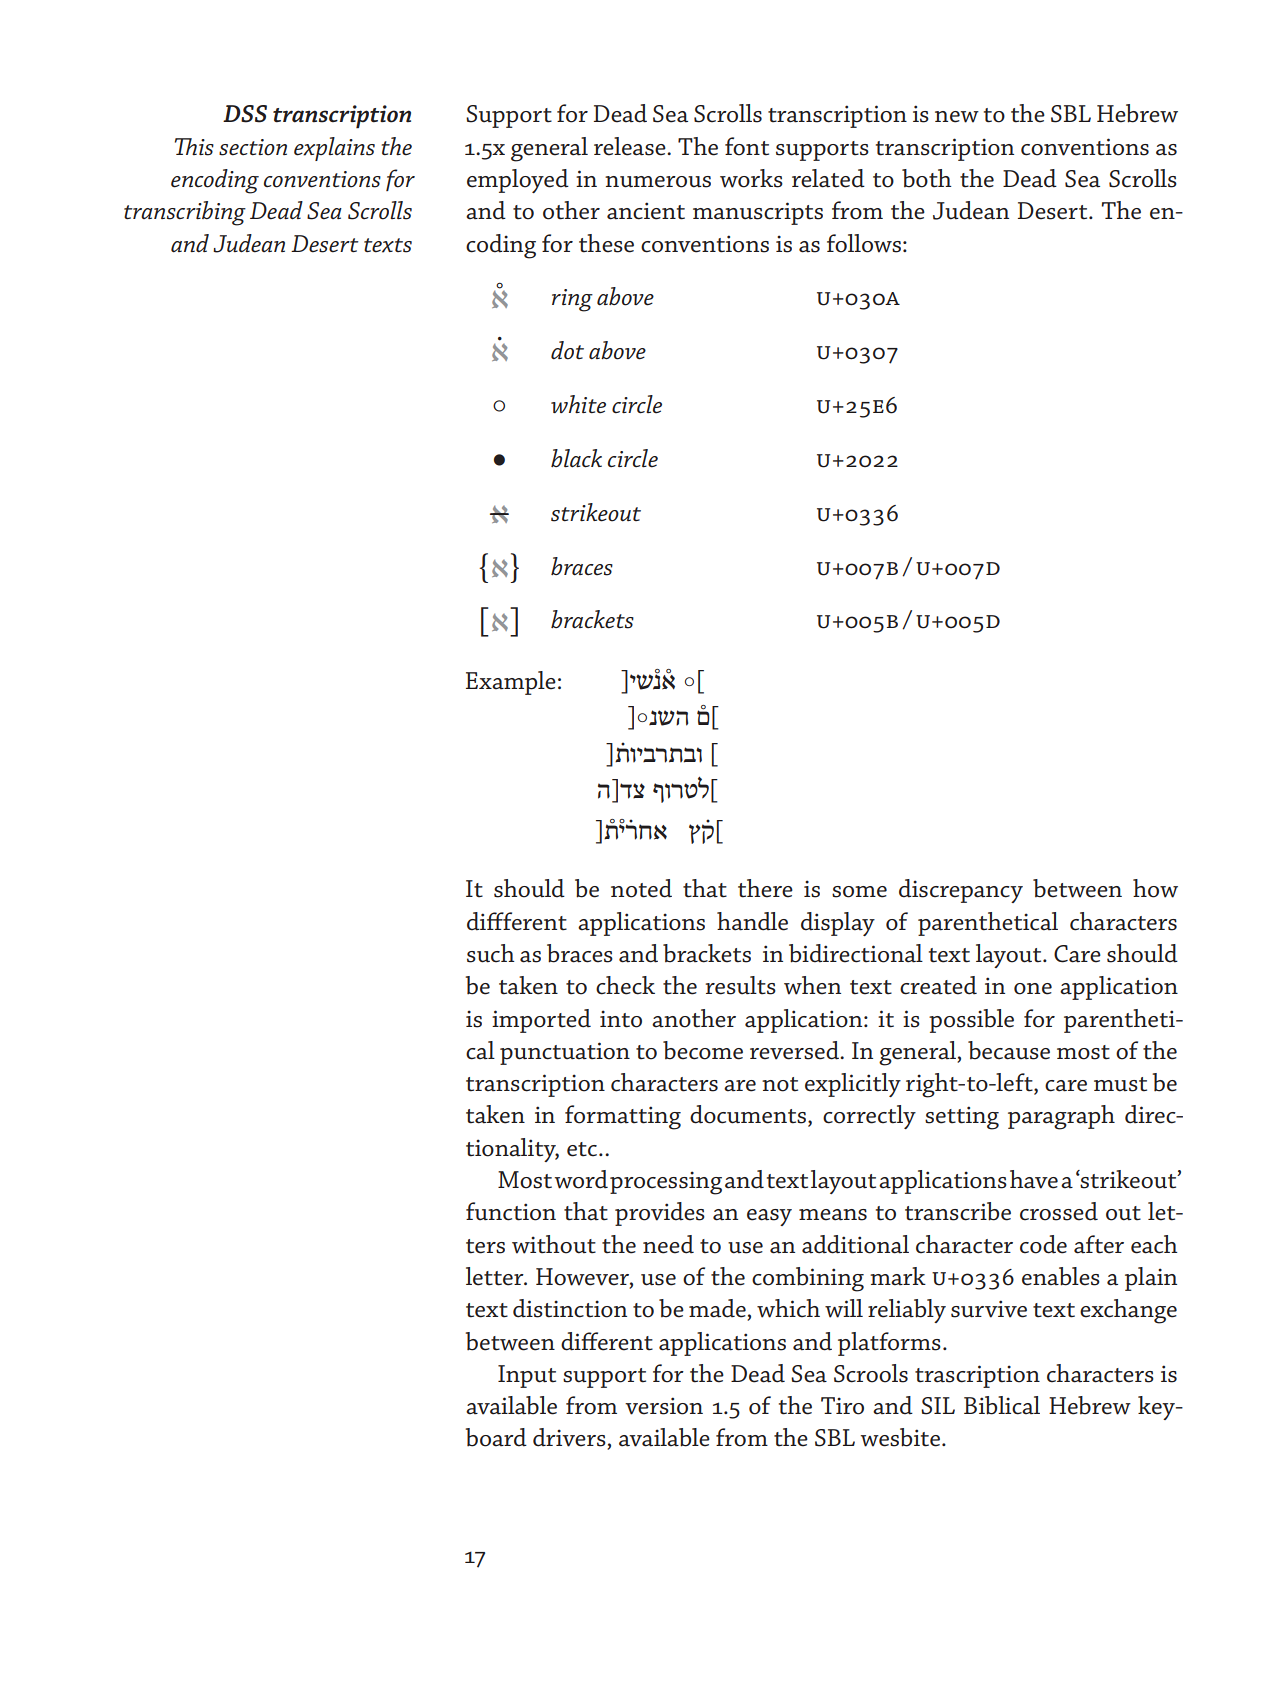 Image resolution: width=1282 pixels, height=1705 pixels. What do you see at coordinates (1033, 989) in the page?
I see `one` at bounding box center [1033, 989].
